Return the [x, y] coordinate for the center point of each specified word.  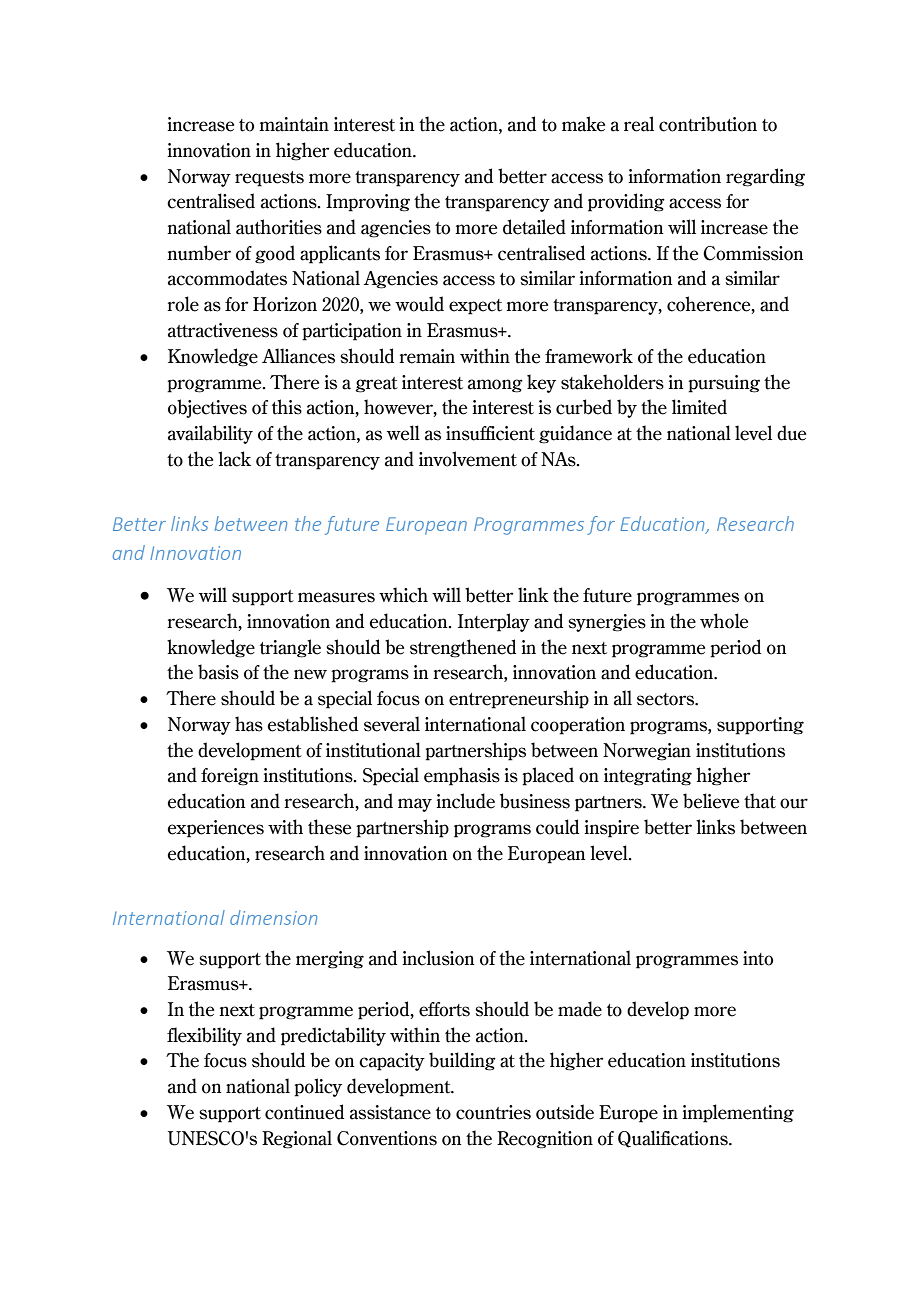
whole [724, 621]
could [557, 827]
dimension [273, 917]
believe [711, 801]
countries [493, 1112]
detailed [534, 227]
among [495, 386]
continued [304, 1112]
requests [269, 179]
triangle [290, 648]
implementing [738, 1113]
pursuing [724, 384]
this [287, 407]
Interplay [494, 622]
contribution [708, 124]
